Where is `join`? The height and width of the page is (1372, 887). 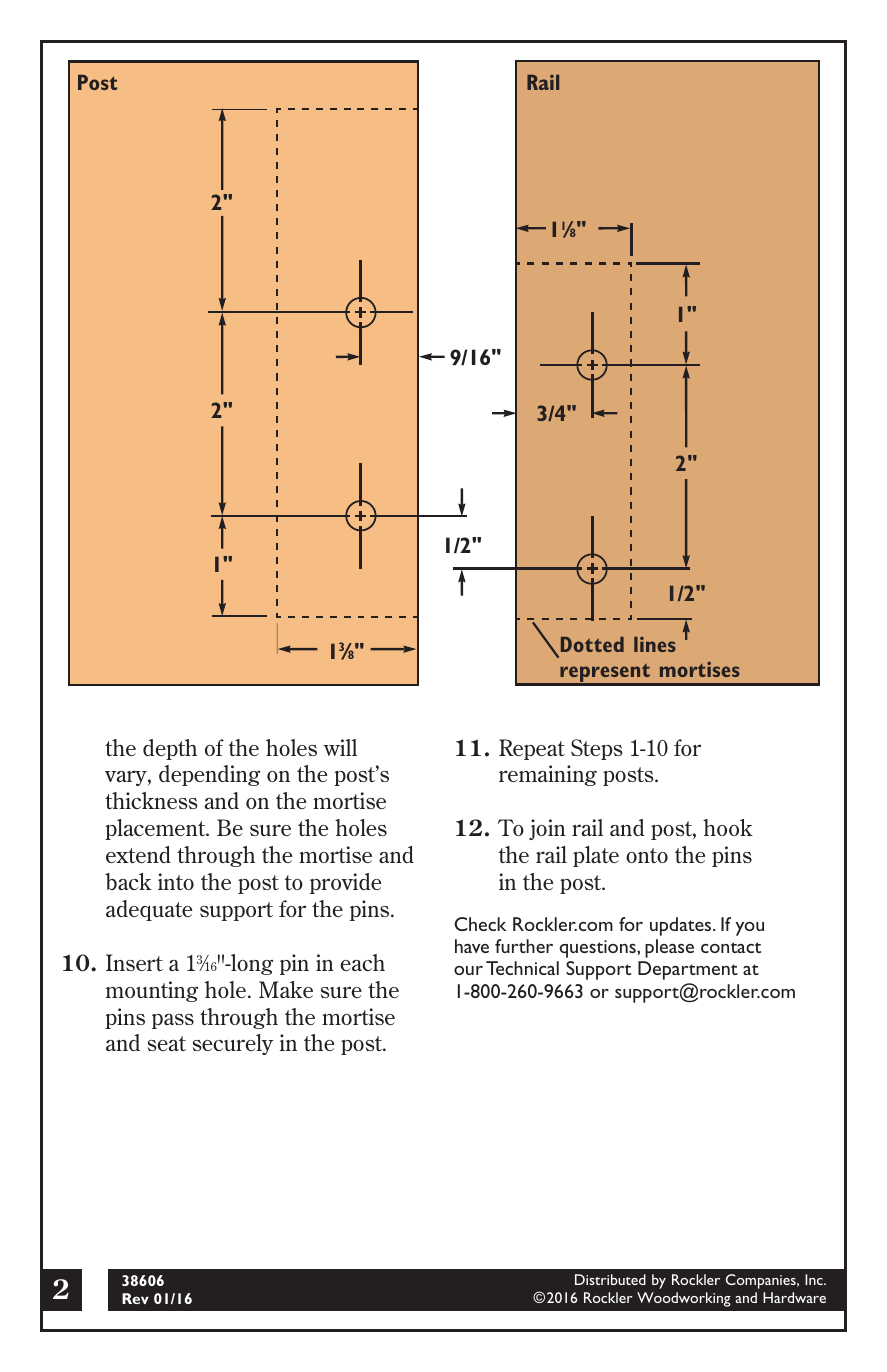 join is located at coordinates (547, 829).
